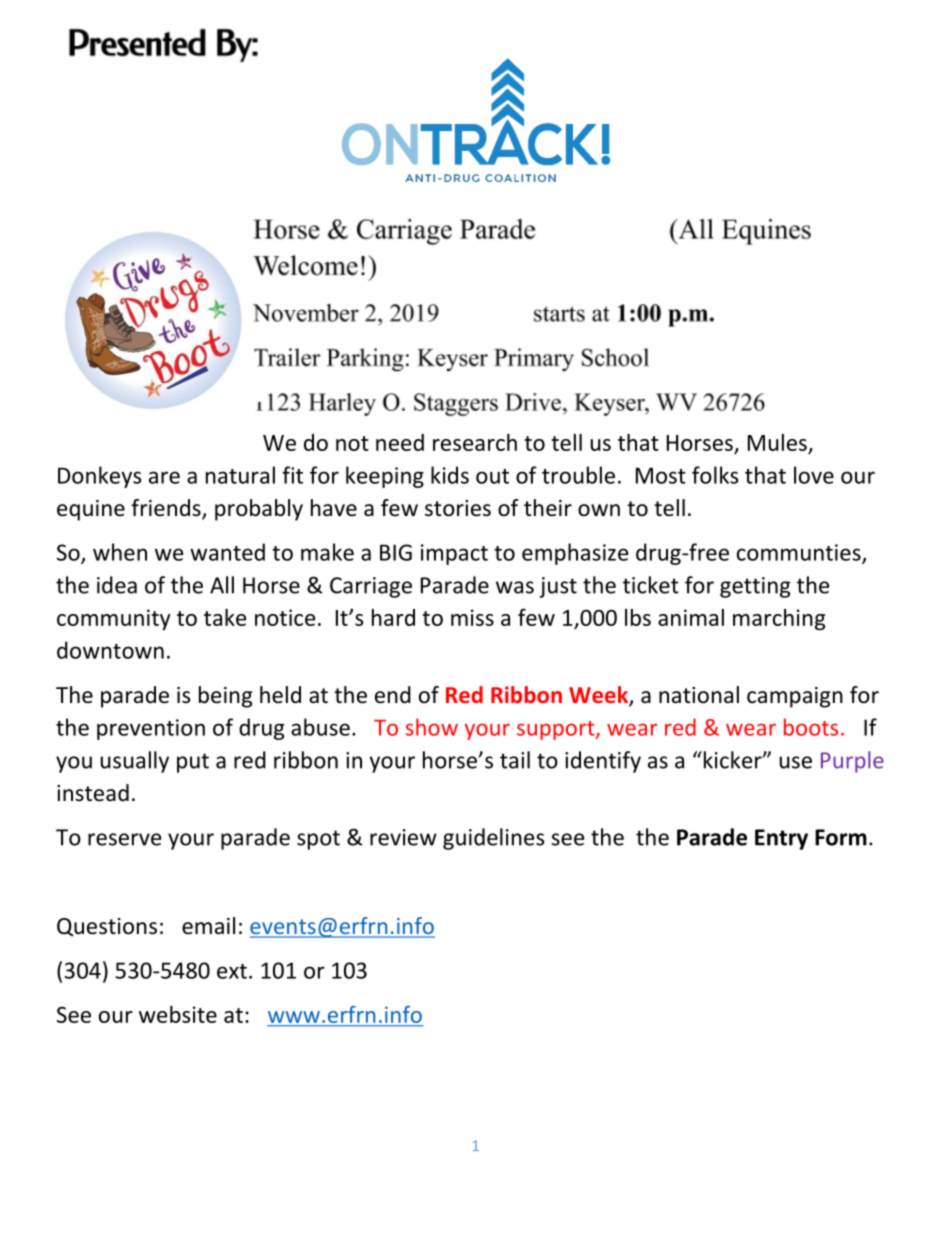 This image has height=1233, width=952. Describe the element at coordinates (779, 619) in the image. I see `marching` at that location.
